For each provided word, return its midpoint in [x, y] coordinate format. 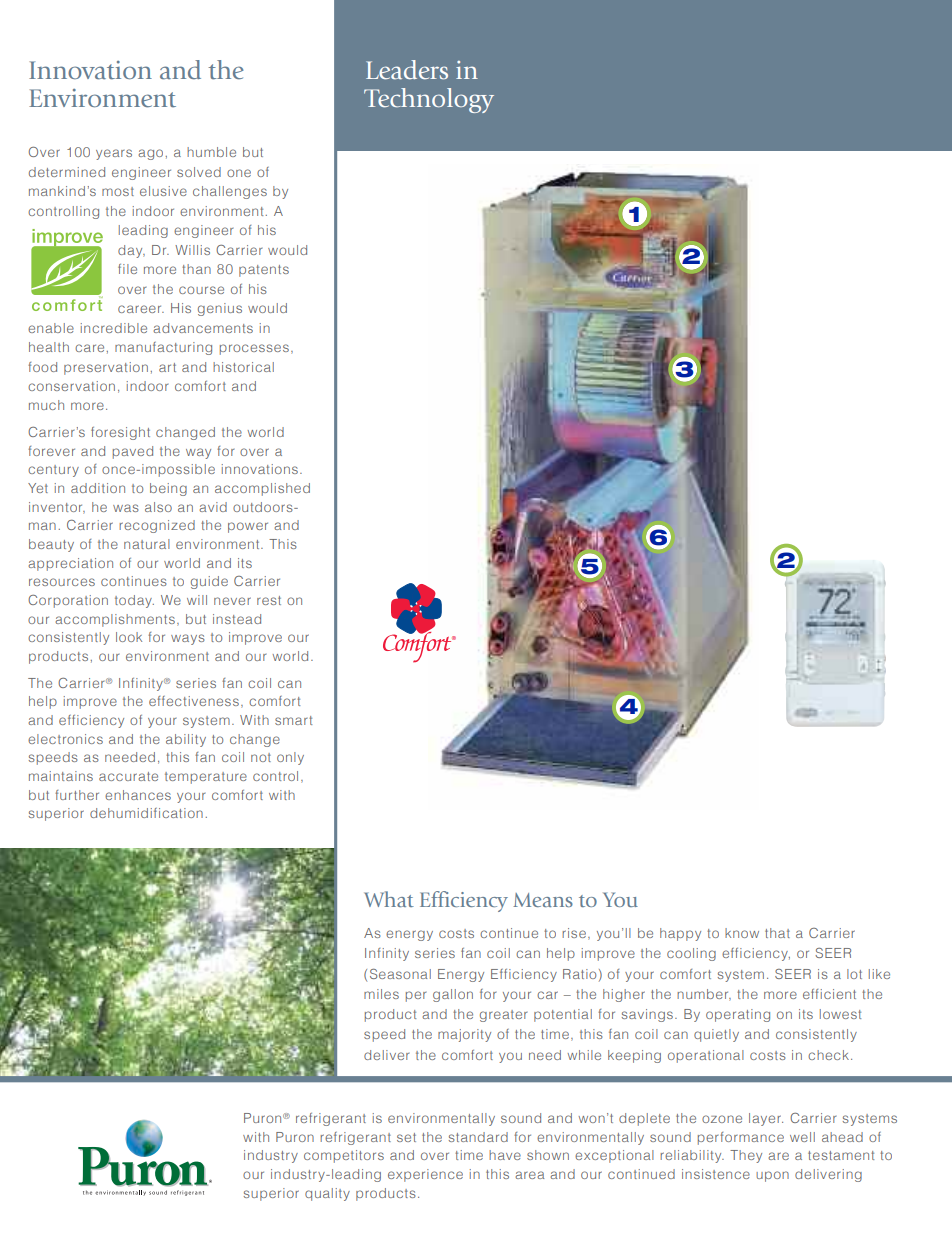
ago [150, 154]
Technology [429, 100]
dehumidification [146, 813]
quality [327, 1194]
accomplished [262, 489]
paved [133, 452]
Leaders [407, 70]
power [248, 527]
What [389, 899]
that [777, 933]
